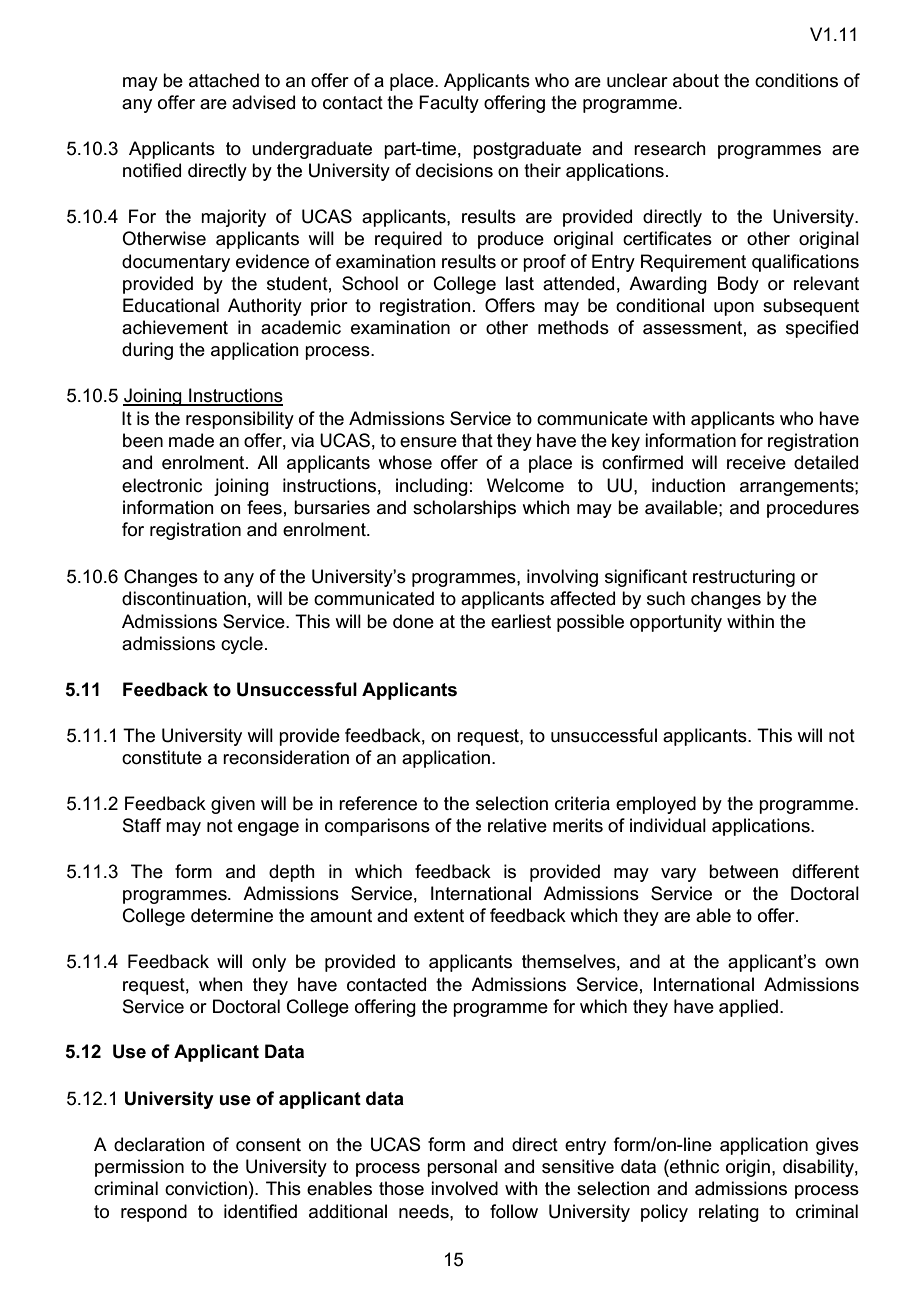 The height and width of the image is (1308, 924). What do you see at coordinates (449, 104) in the image?
I see `Faculty` at bounding box center [449, 104].
